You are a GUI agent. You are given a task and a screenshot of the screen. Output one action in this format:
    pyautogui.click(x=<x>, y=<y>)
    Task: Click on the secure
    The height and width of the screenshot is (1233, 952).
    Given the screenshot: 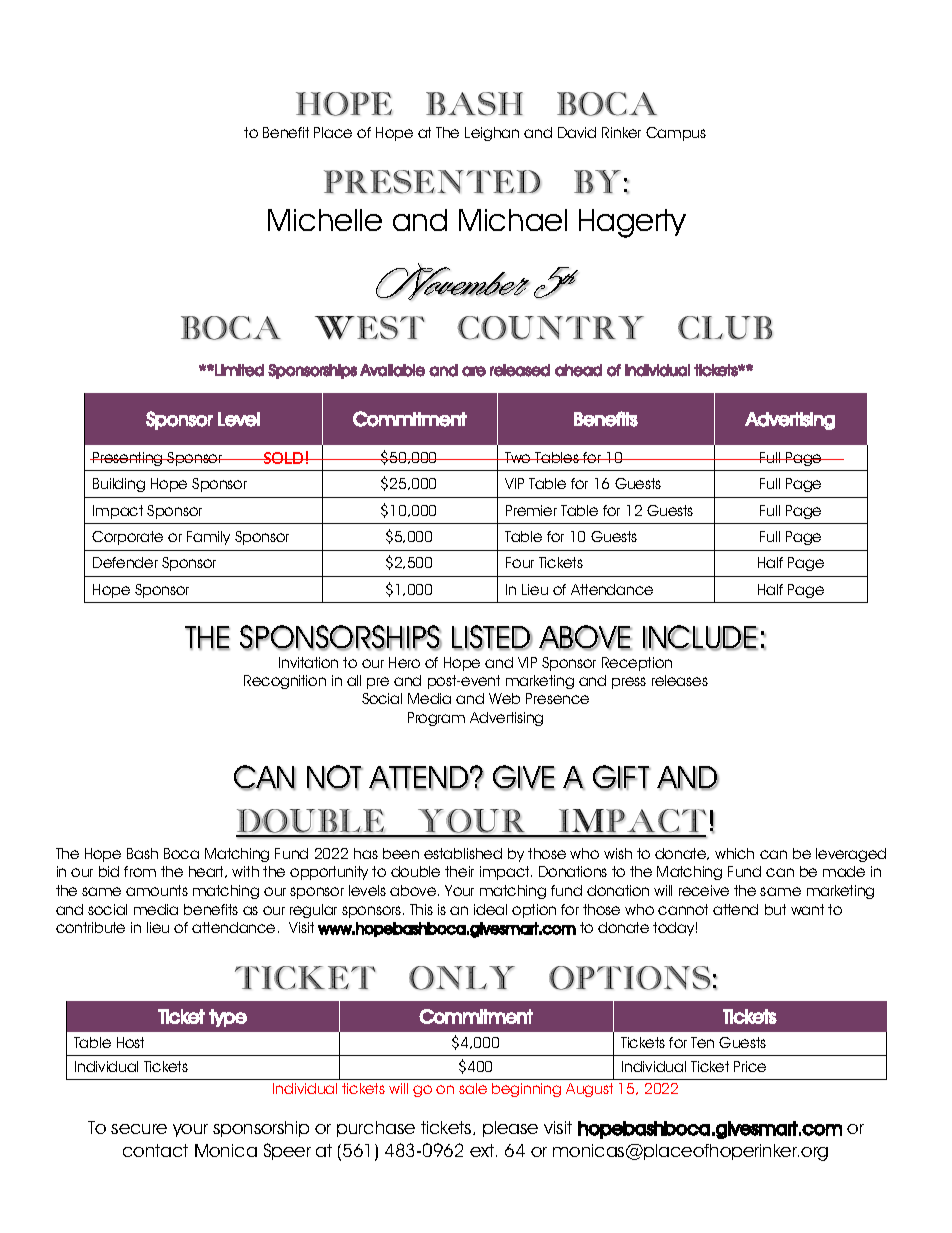 What is the action you would take?
    pyautogui.click(x=139, y=1129)
